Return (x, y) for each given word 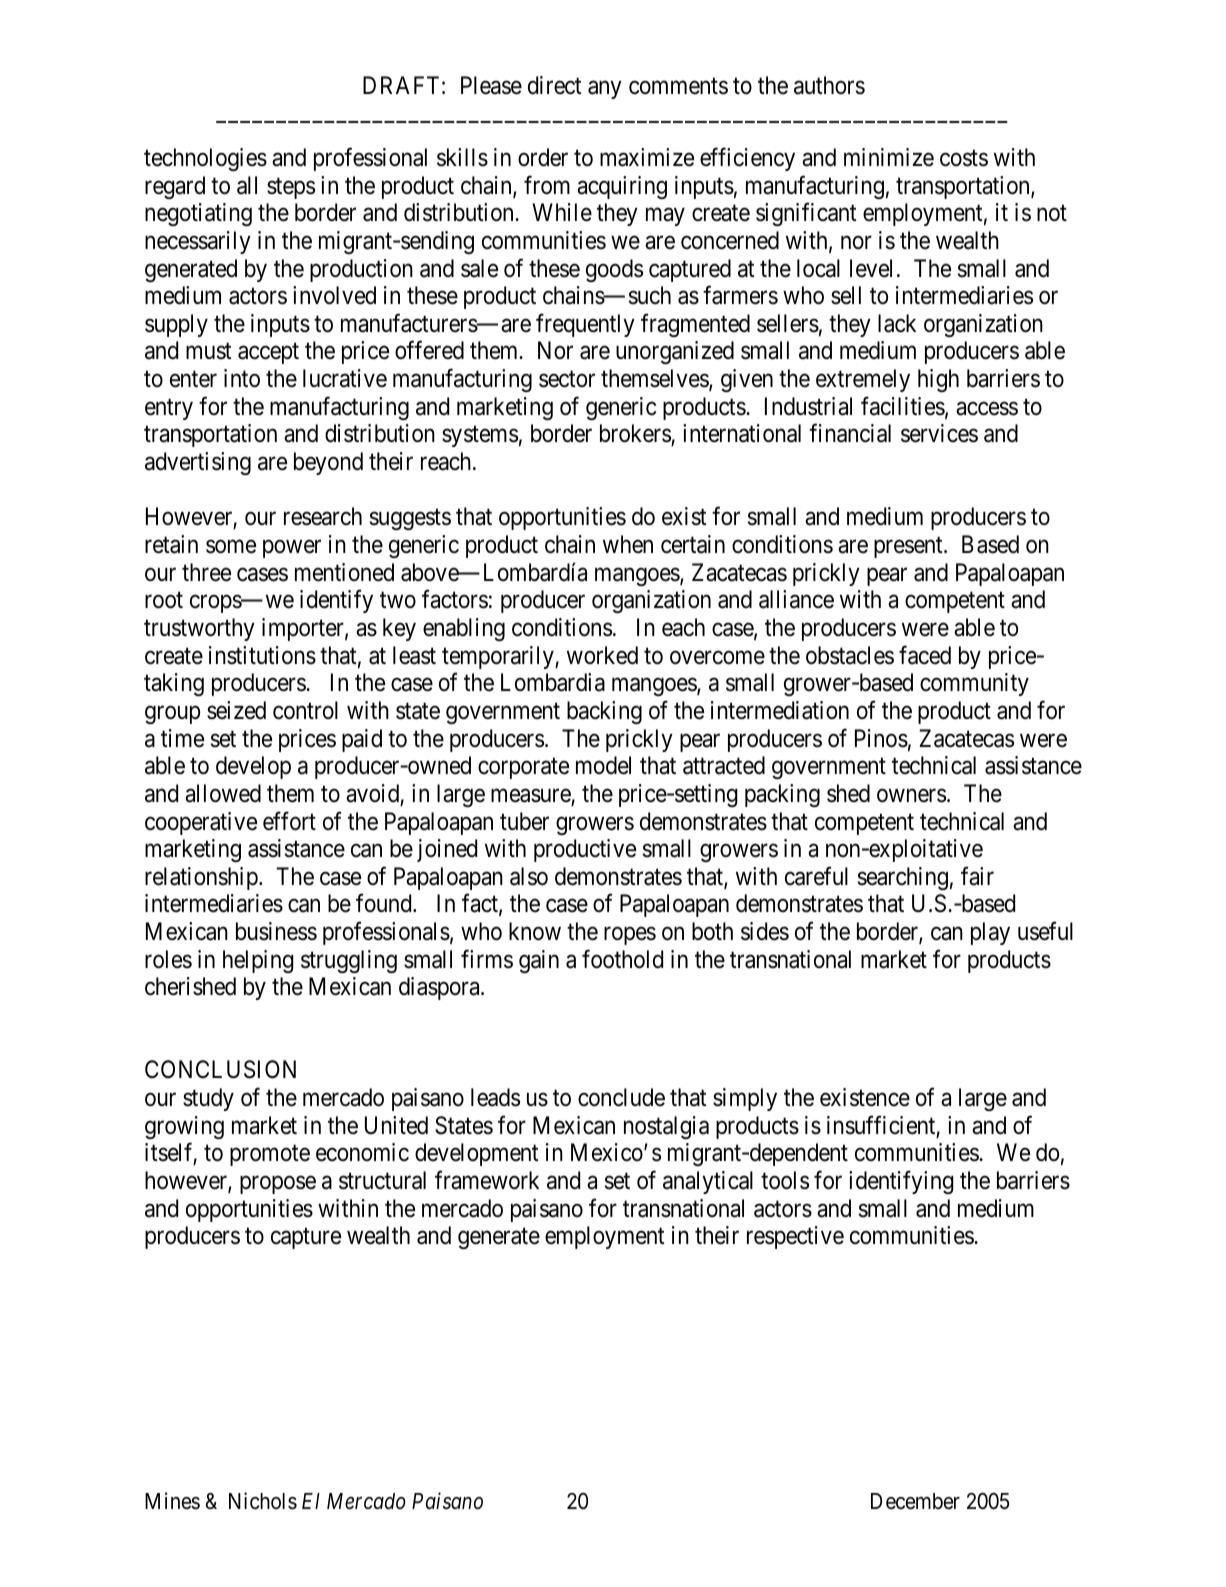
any (605, 90)
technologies (205, 159)
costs (964, 158)
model (603, 765)
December (915, 1501)
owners (911, 796)
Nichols (263, 1501)
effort (289, 821)
